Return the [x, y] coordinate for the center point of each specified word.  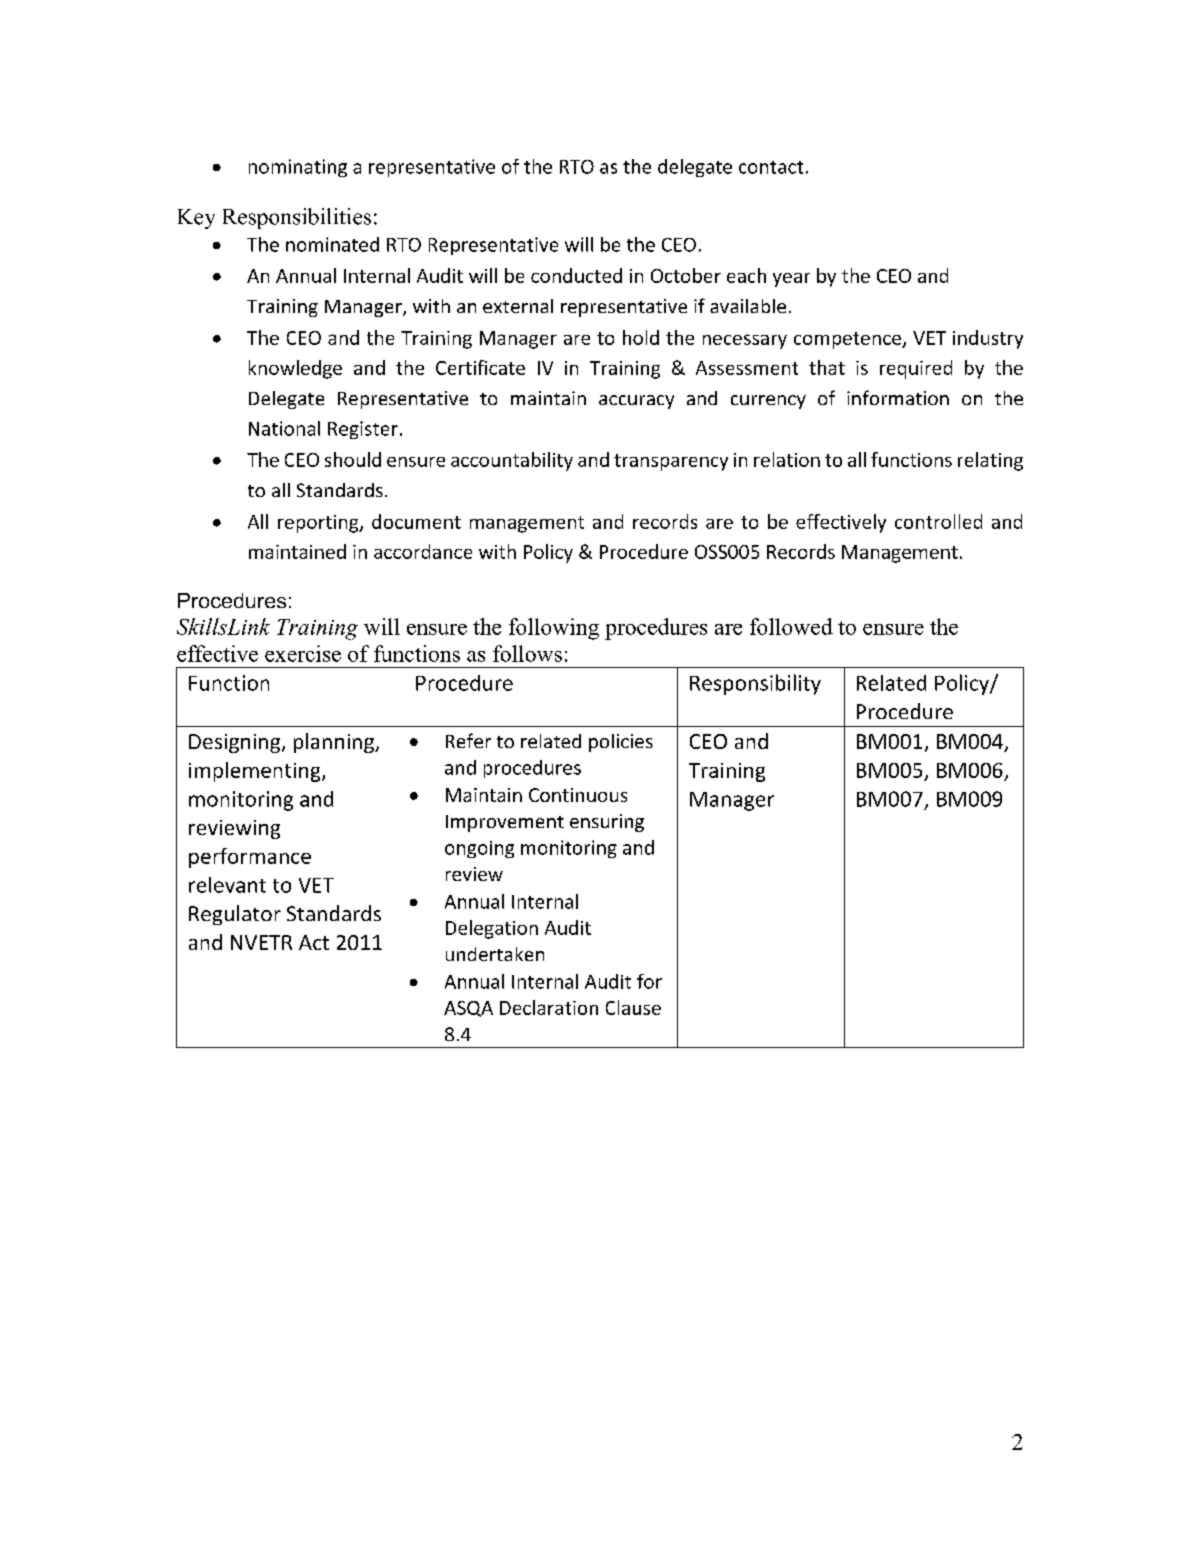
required [916, 369]
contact [771, 167]
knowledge [295, 369]
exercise [303, 653]
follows [527, 653]
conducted [576, 275]
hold [641, 337]
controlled [938, 521]
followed [791, 626]
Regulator [235, 915]
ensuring [607, 823]
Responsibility [755, 684]
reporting [319, 524]
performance [250, 858]
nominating [298, 168]
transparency [671, 462]
